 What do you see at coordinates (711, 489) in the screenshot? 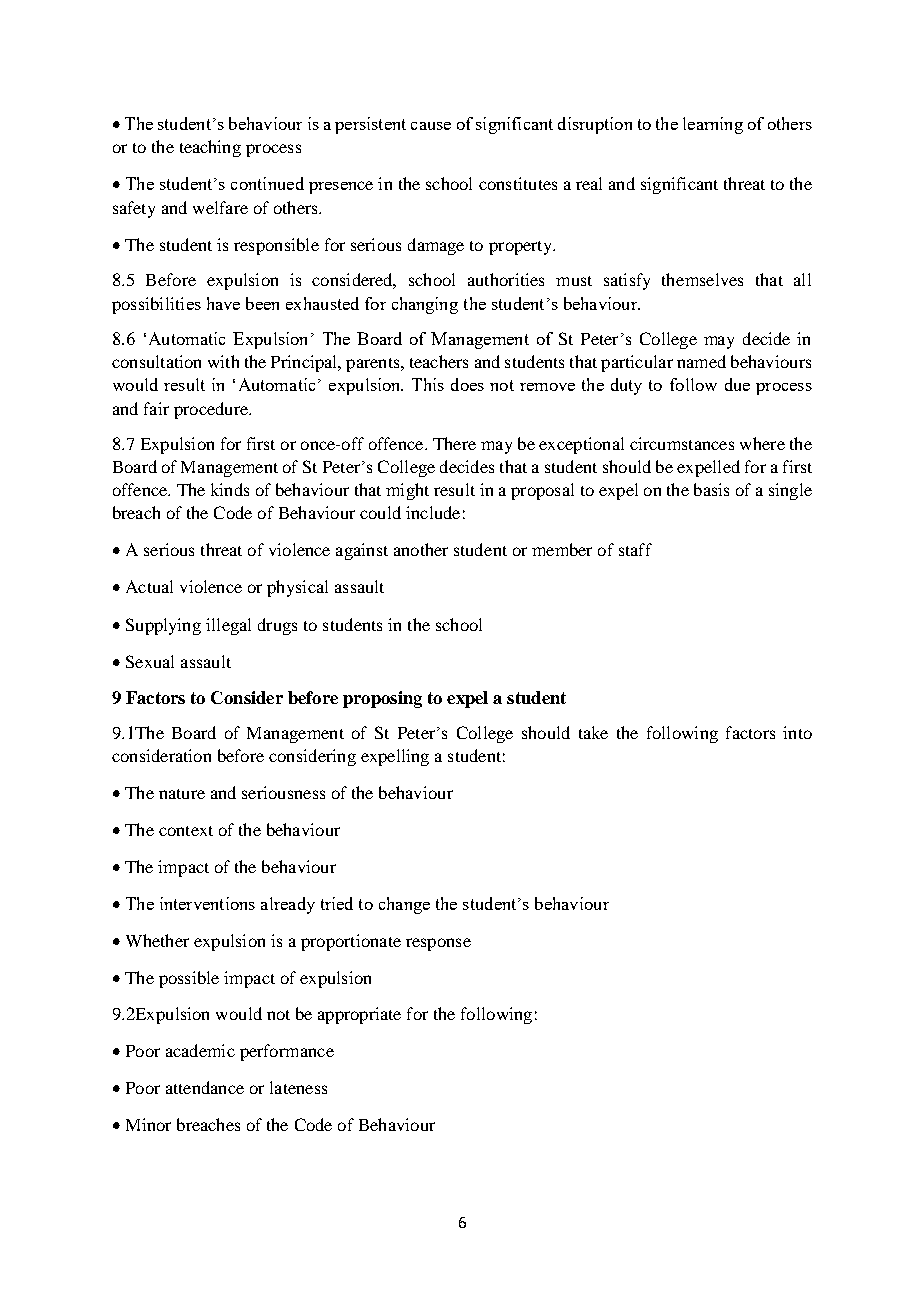
I see `basis` at bounding box center [711, 489].
